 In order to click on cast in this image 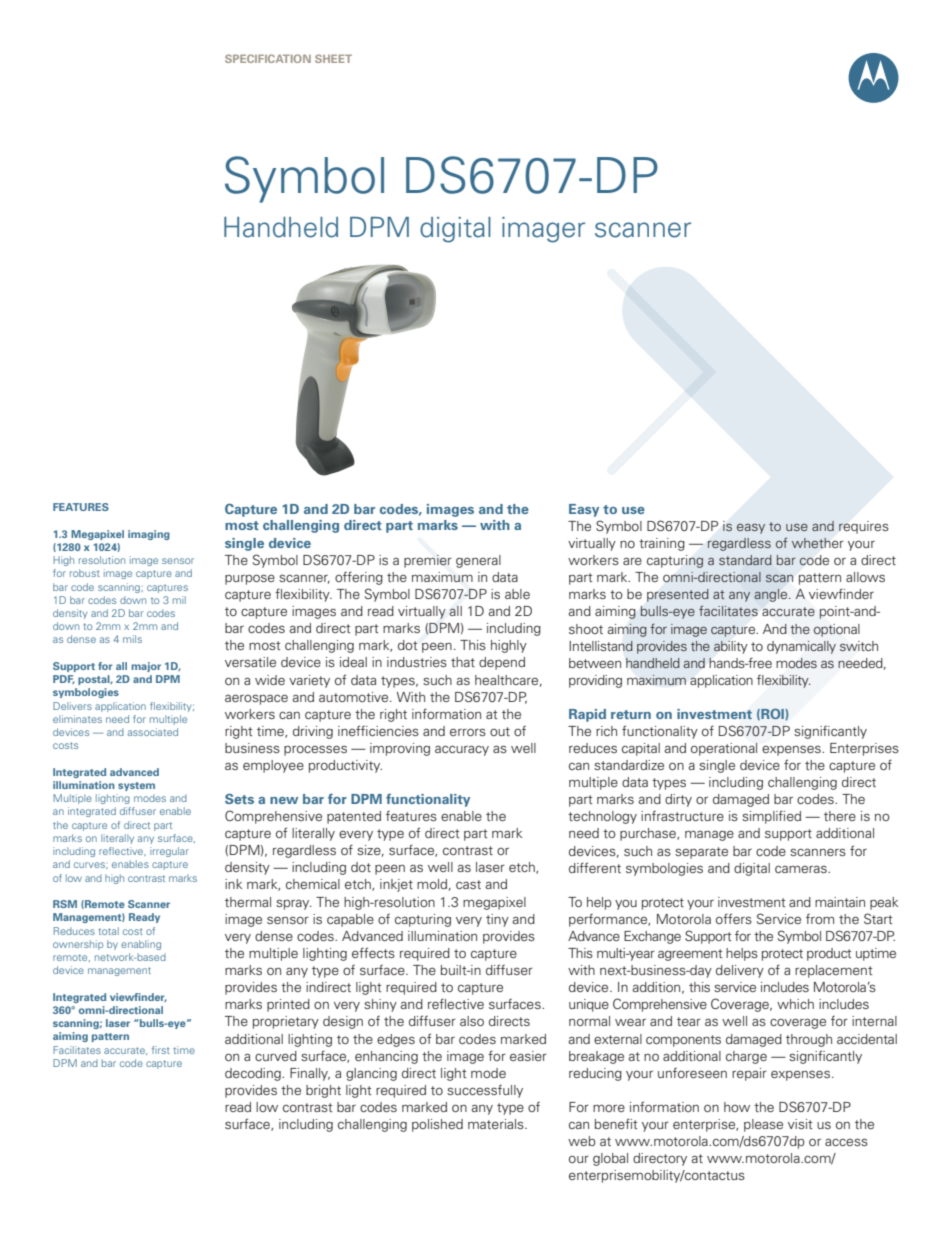, I will do `click(468, 884)`.
